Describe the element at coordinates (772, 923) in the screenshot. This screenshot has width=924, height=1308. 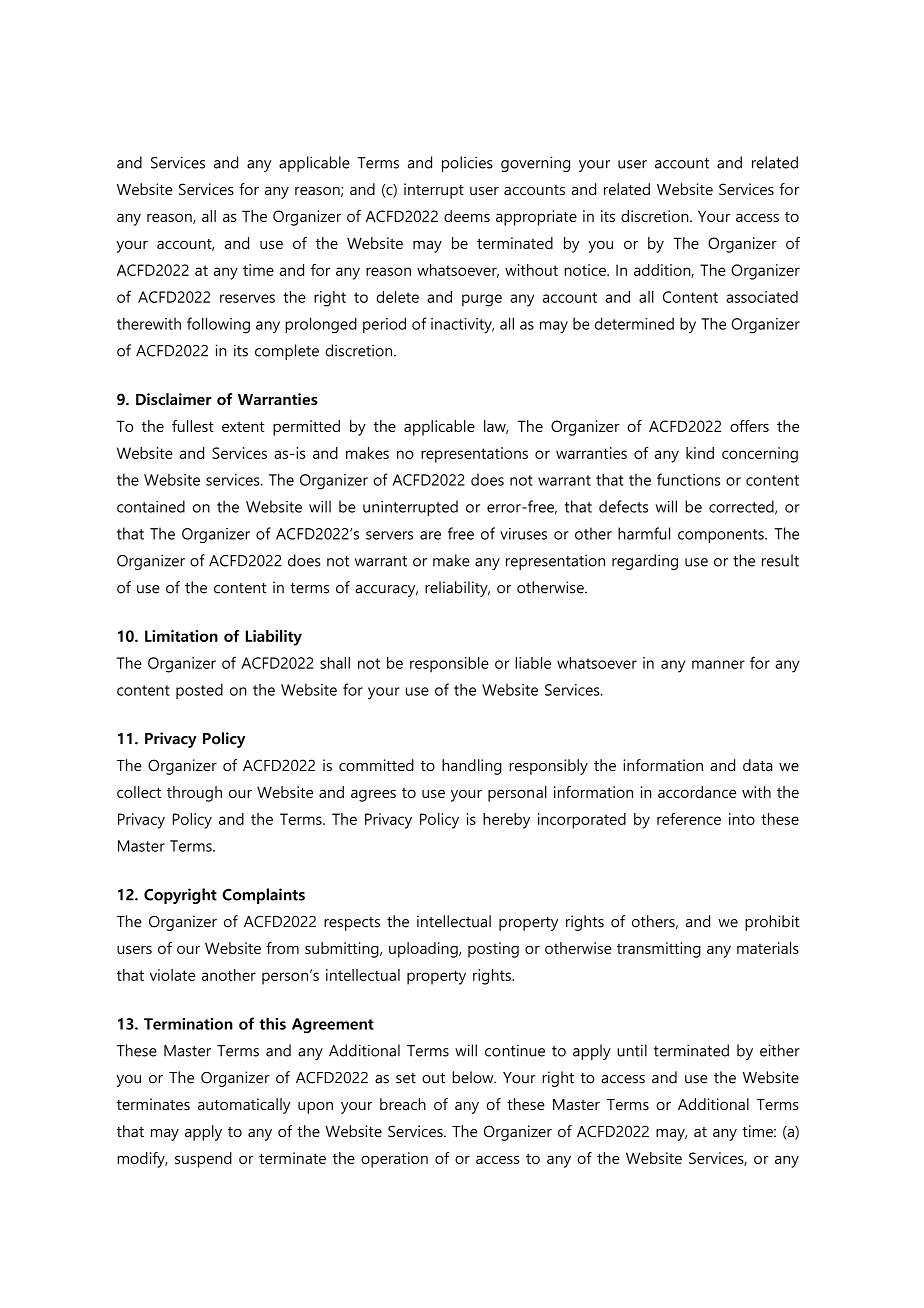
I see `prohibit` at that location.
